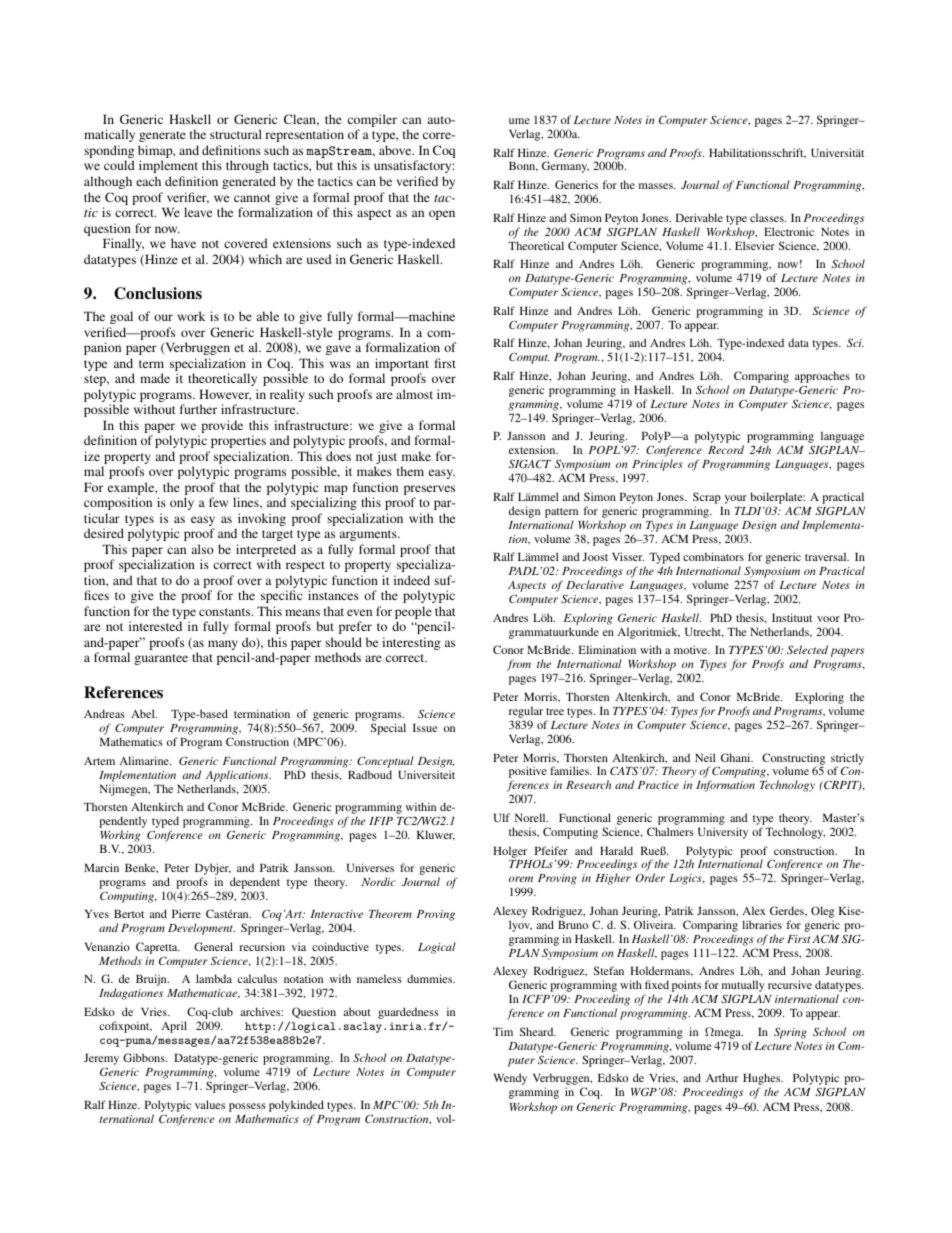 This screenshot has height=1233, width=952. I want to click on Holger, so click(510, 852).
